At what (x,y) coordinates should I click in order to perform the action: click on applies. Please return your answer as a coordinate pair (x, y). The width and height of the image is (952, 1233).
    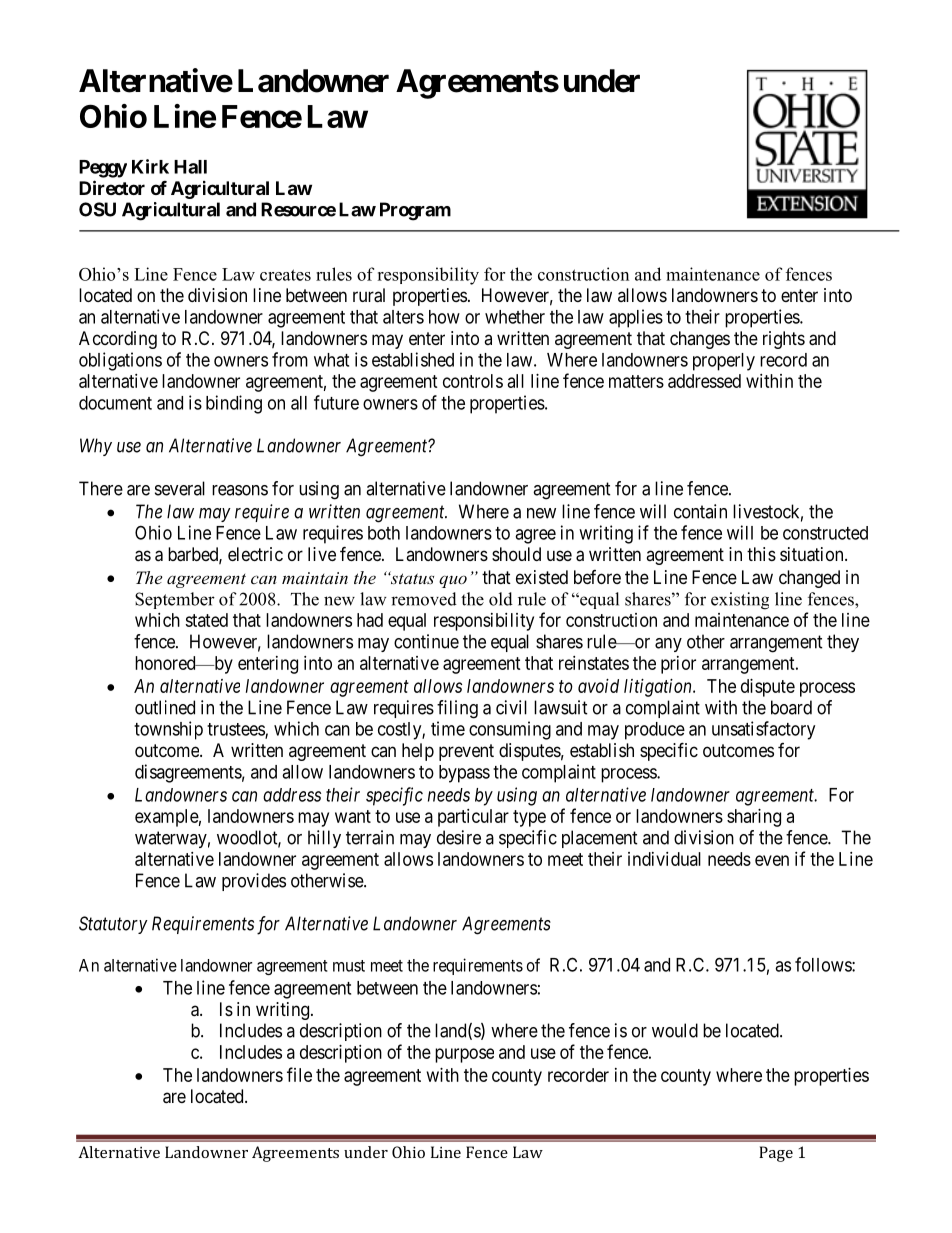
    Looking at the image, I should click on (636, 318).
